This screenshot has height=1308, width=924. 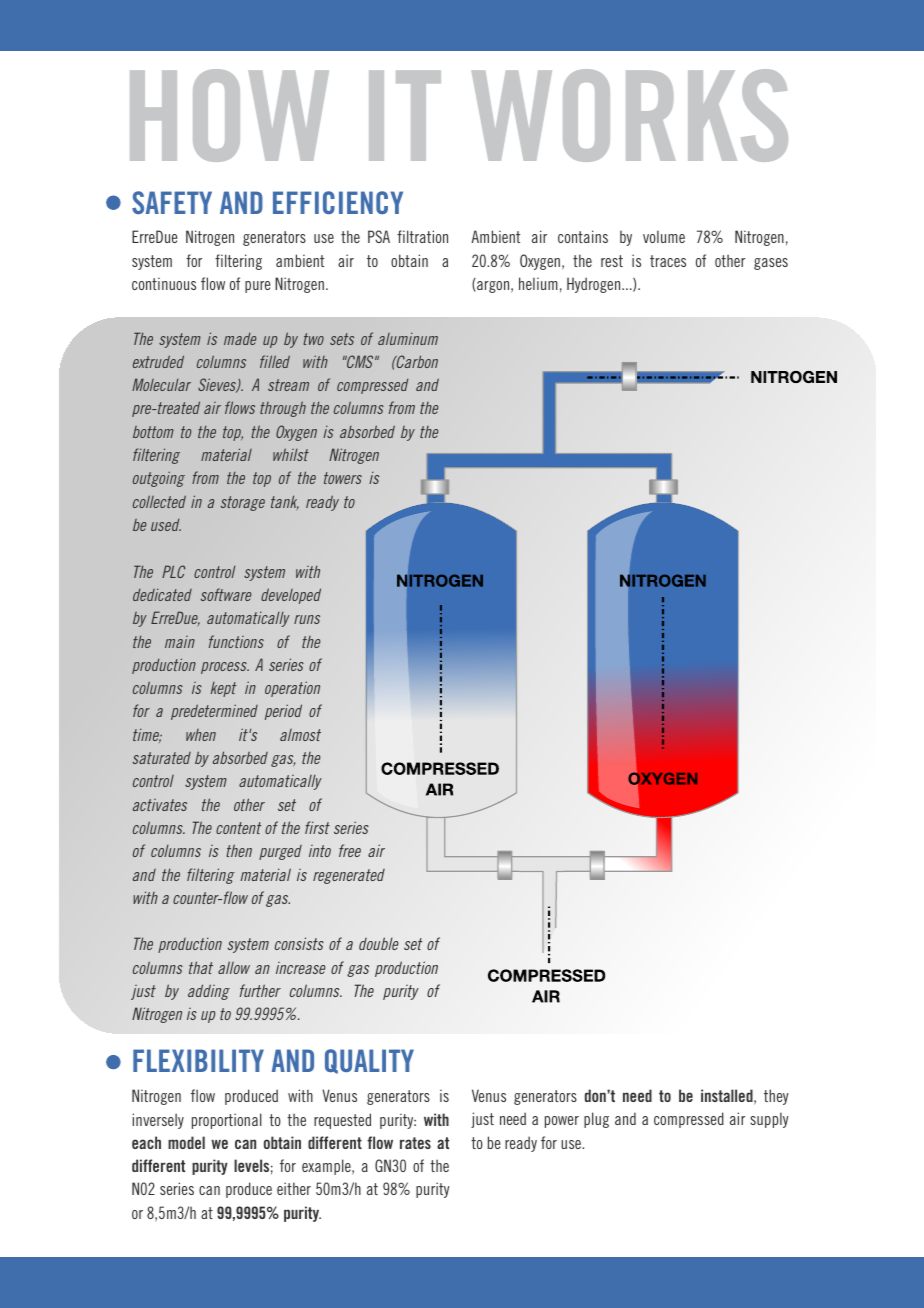 I want to click on filtration, so click(x=422, y=236).
